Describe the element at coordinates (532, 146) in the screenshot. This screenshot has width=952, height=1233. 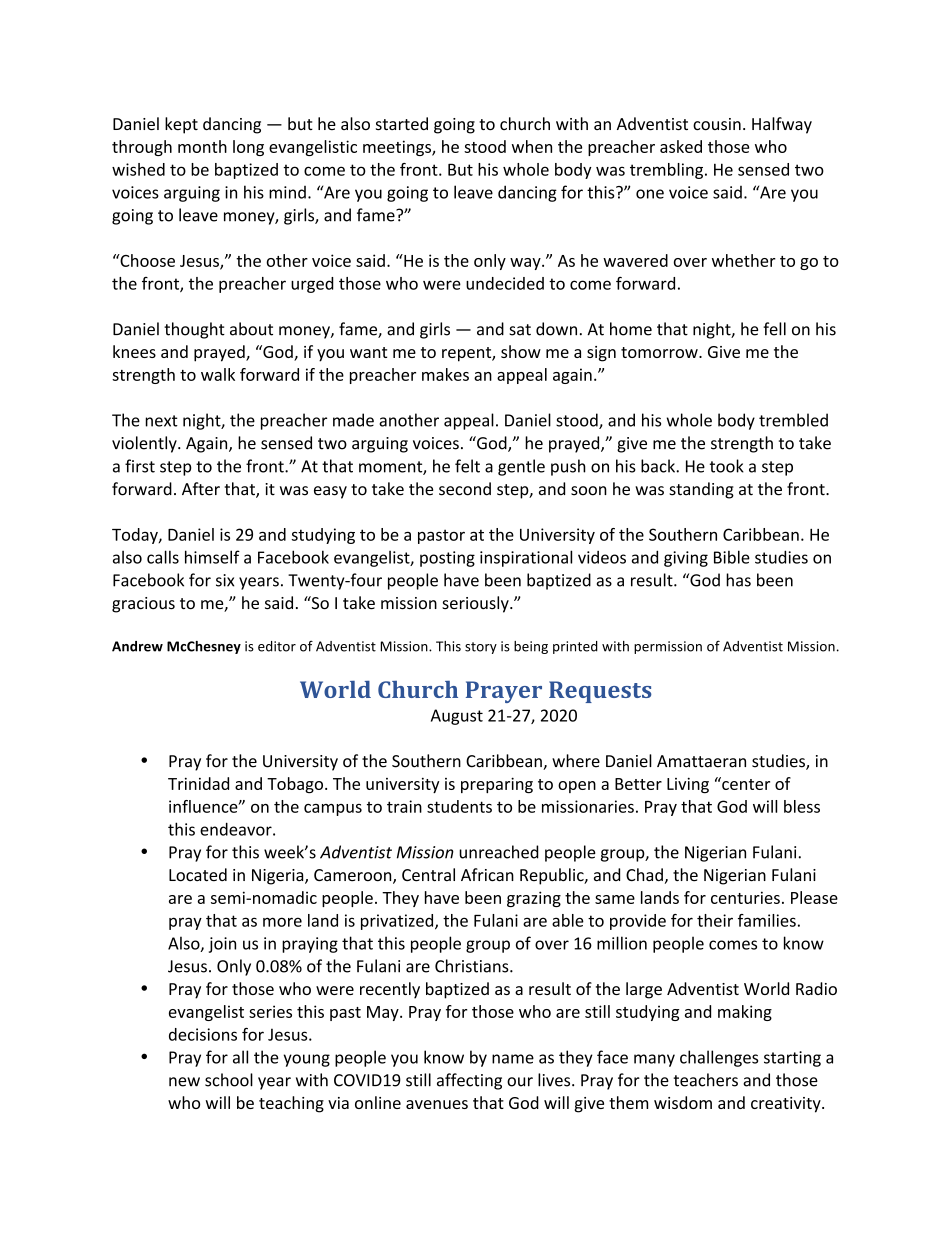
I see `when` at that location.
